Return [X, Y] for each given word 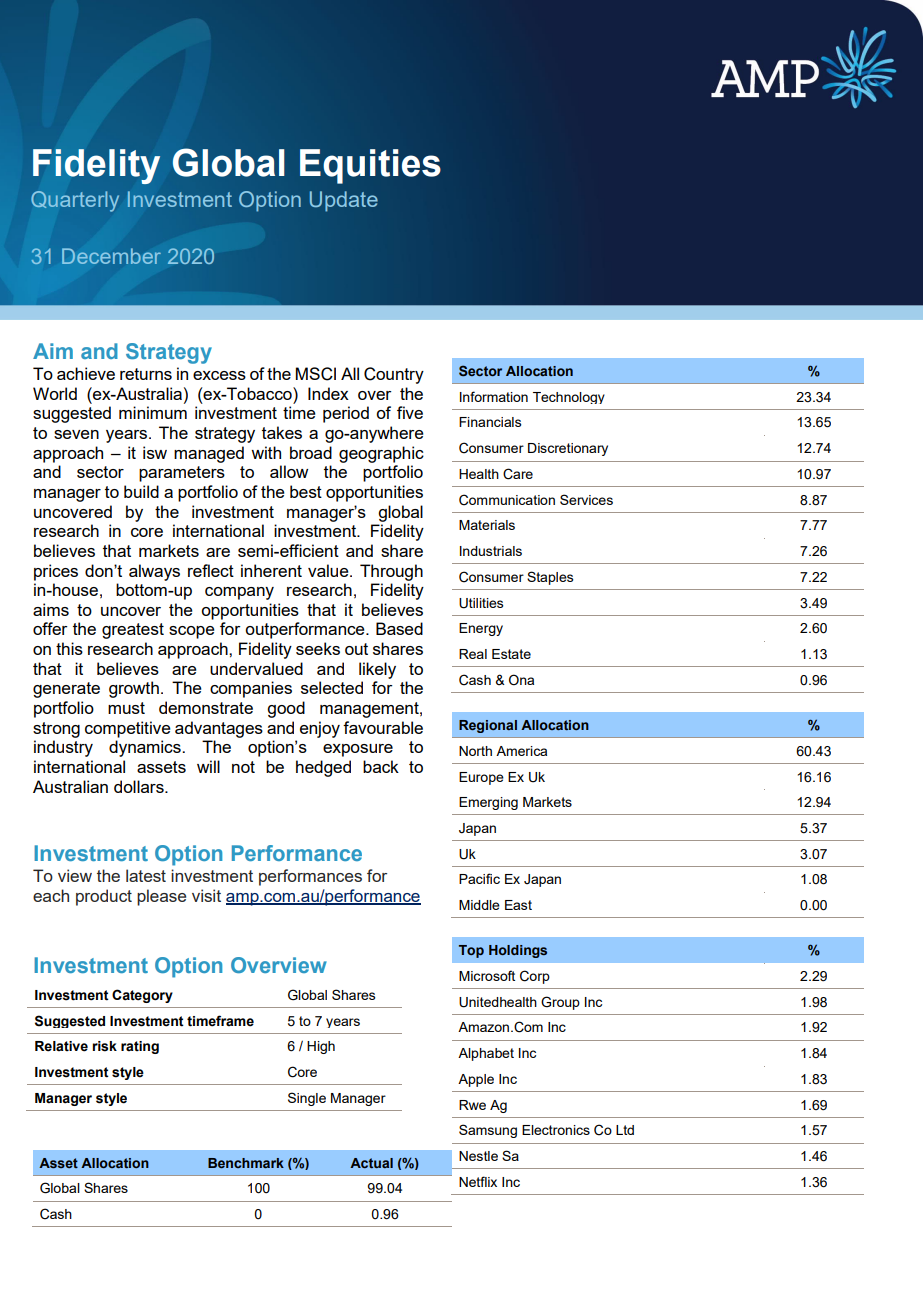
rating [140, 1047]
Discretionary [568, 449]
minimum [153, 412]
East [518, 905]
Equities [370, 166]
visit [206, 895]
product [104, 897]
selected [332, 687]
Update [344, 201]
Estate [511, 654]
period [346, 414]
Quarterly [75, 201]
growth [134, 689]
